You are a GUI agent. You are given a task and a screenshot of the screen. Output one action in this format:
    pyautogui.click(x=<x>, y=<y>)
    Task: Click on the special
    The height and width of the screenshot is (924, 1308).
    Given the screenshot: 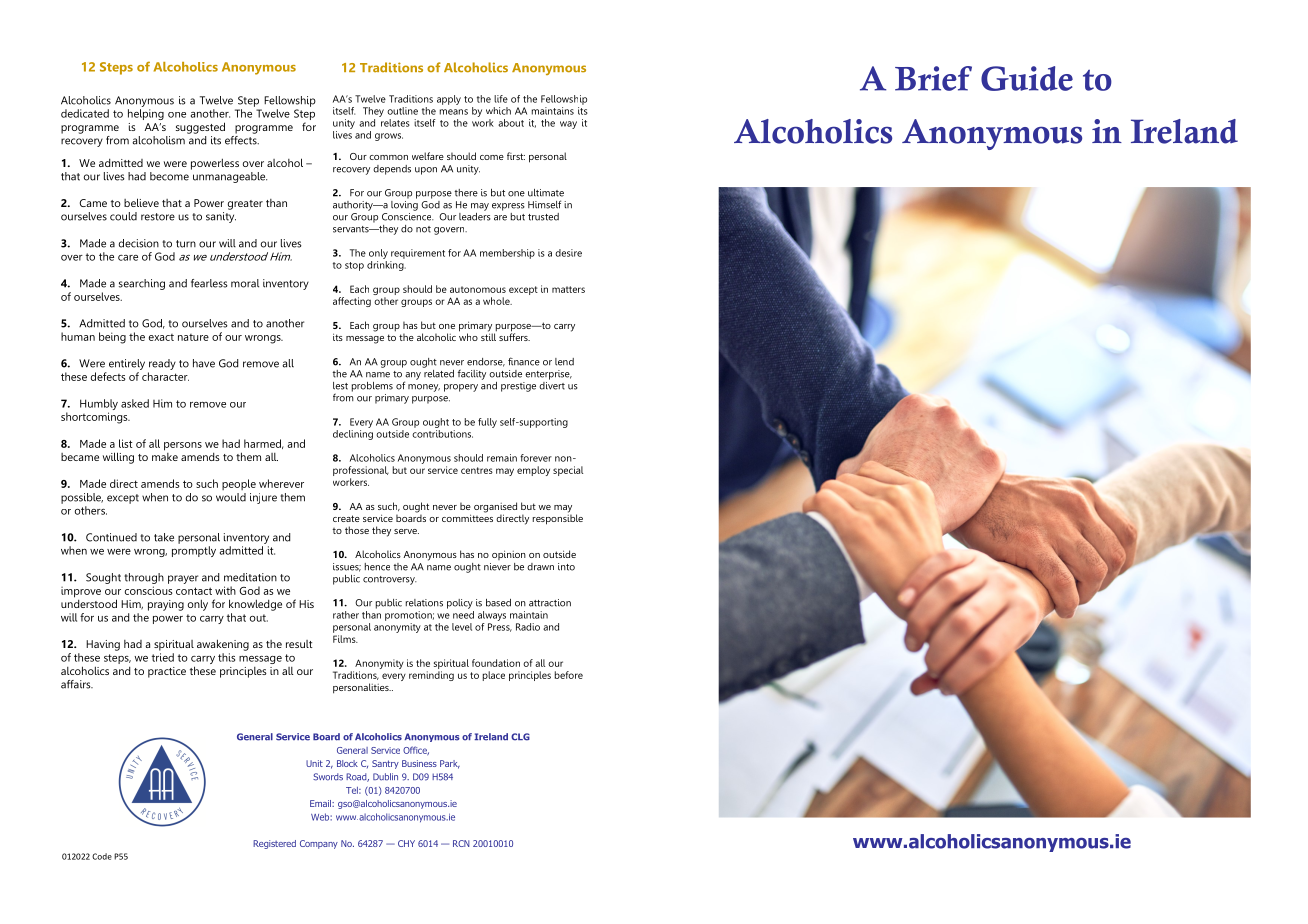 What is the action you would take?
    pyautogui.click(x=568, y=471)
